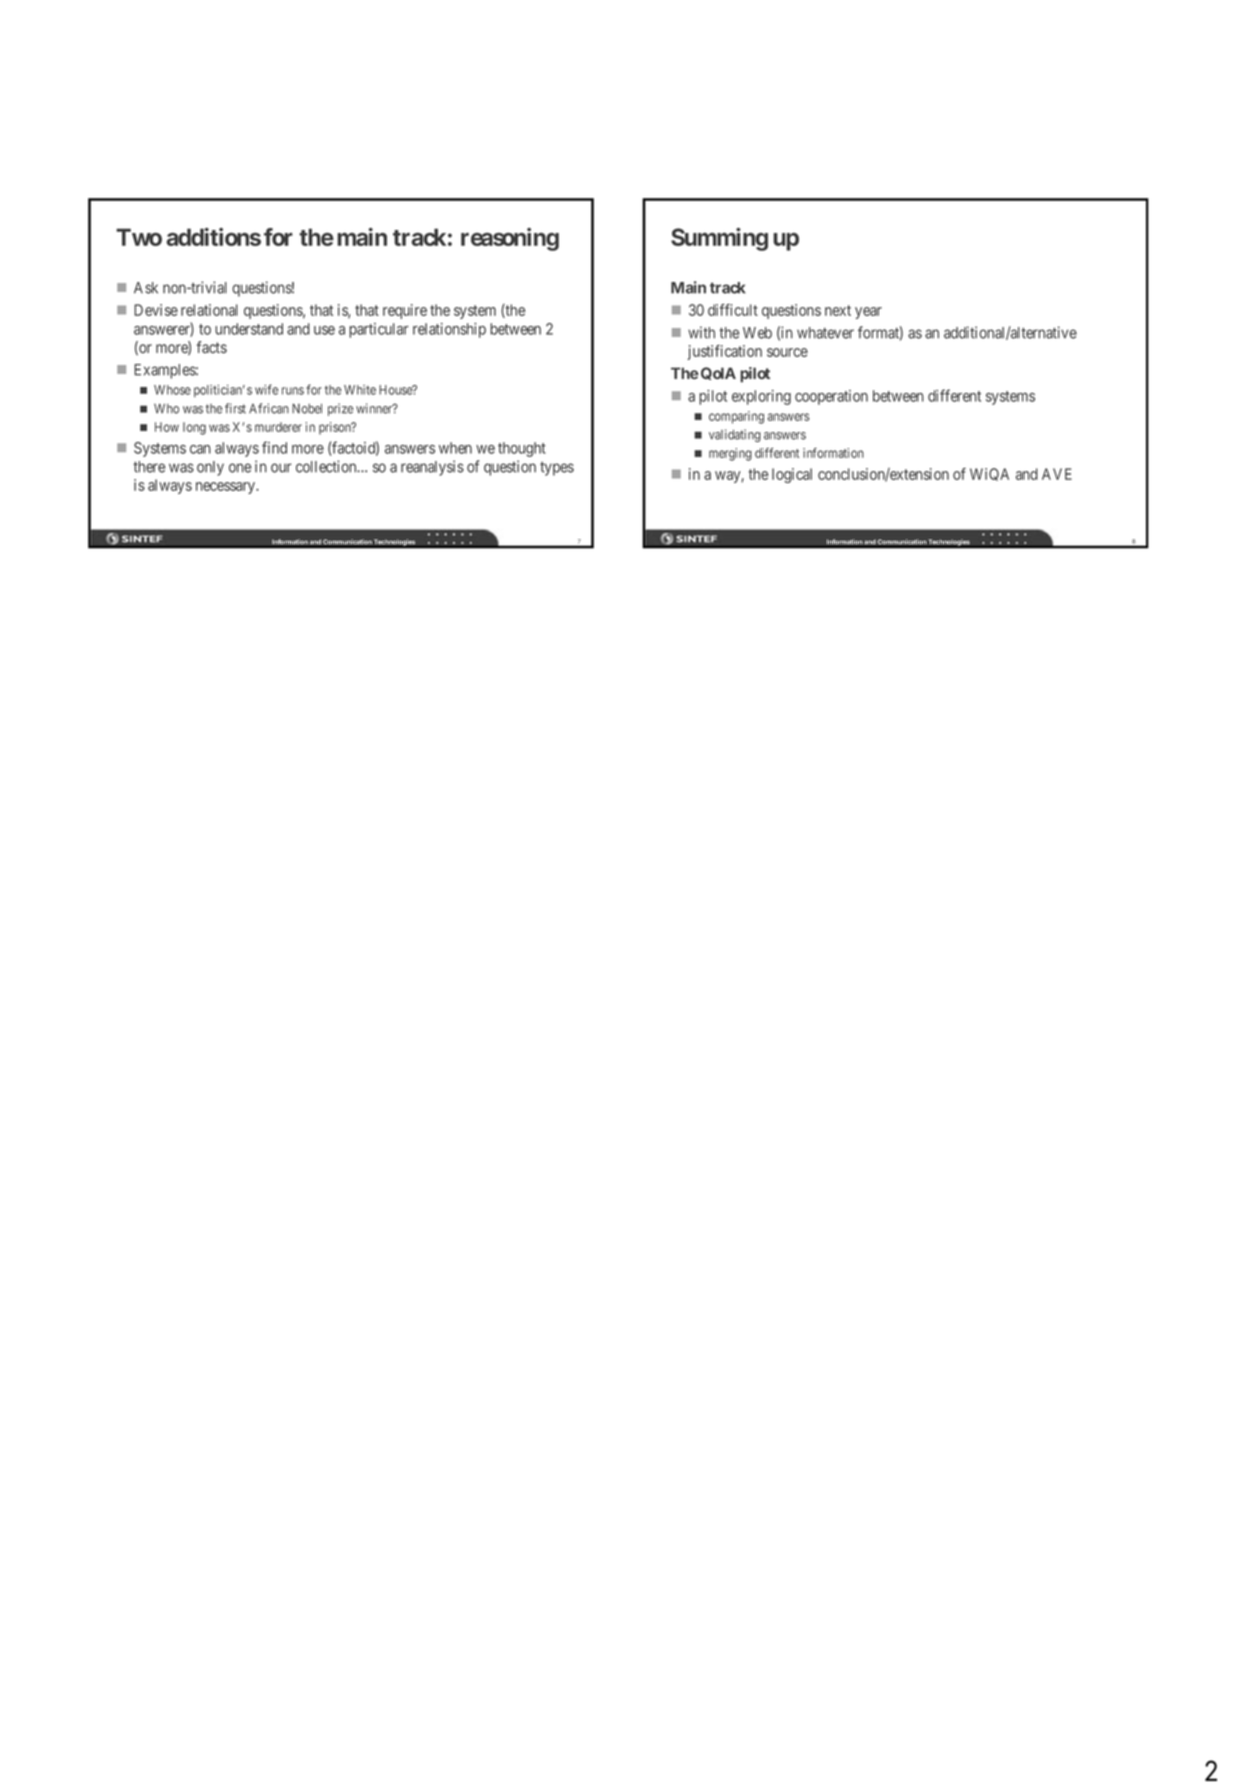 The width and height of the document is (1237, 1792). Describe the element at coordinates (1057, 474) in the document. I see `AVE` at that location.
